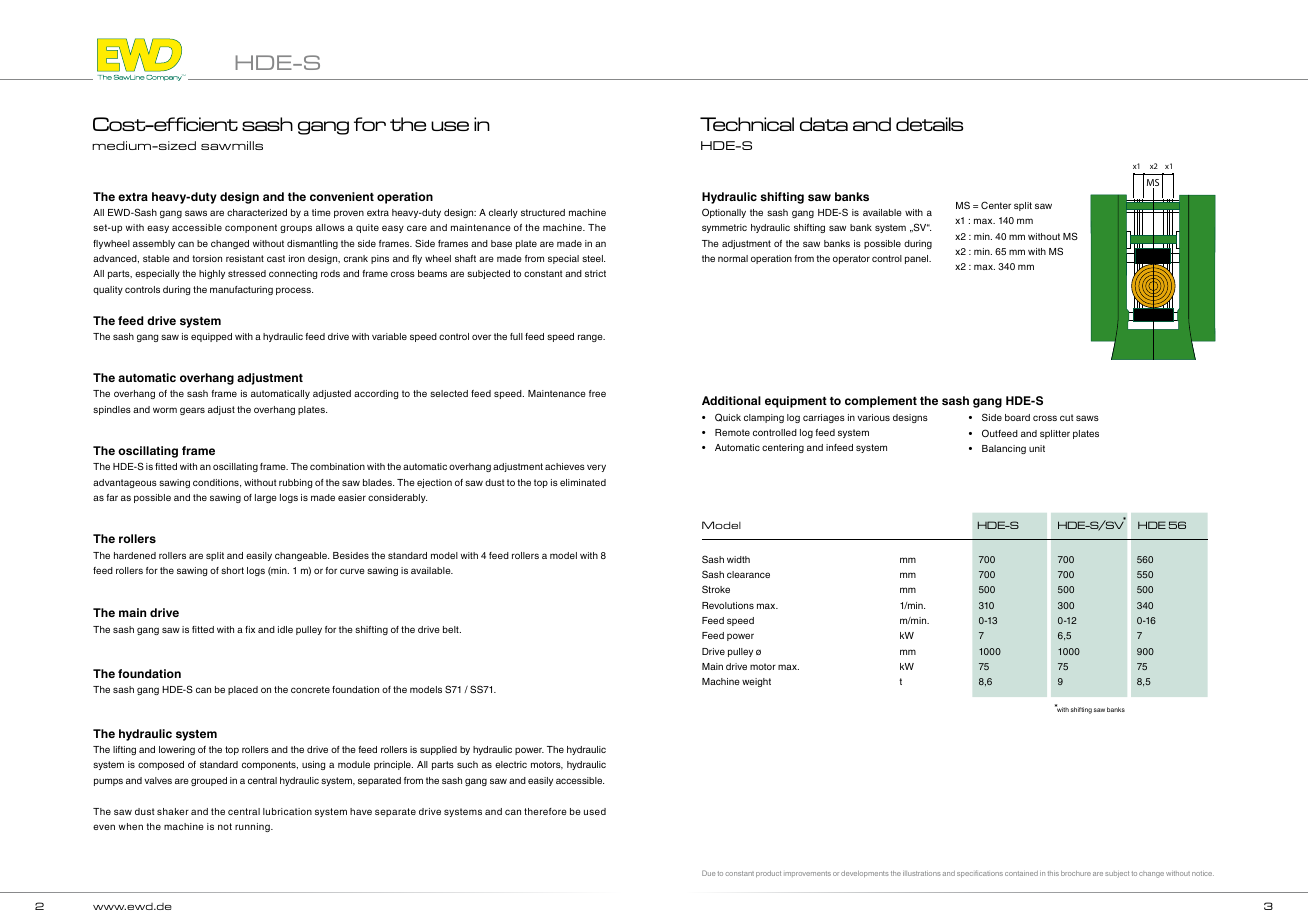 This screenshot has height=924, width=1308. Describe the element at coordinates (253, 827) in the screenshot. I see `running` at that location.
